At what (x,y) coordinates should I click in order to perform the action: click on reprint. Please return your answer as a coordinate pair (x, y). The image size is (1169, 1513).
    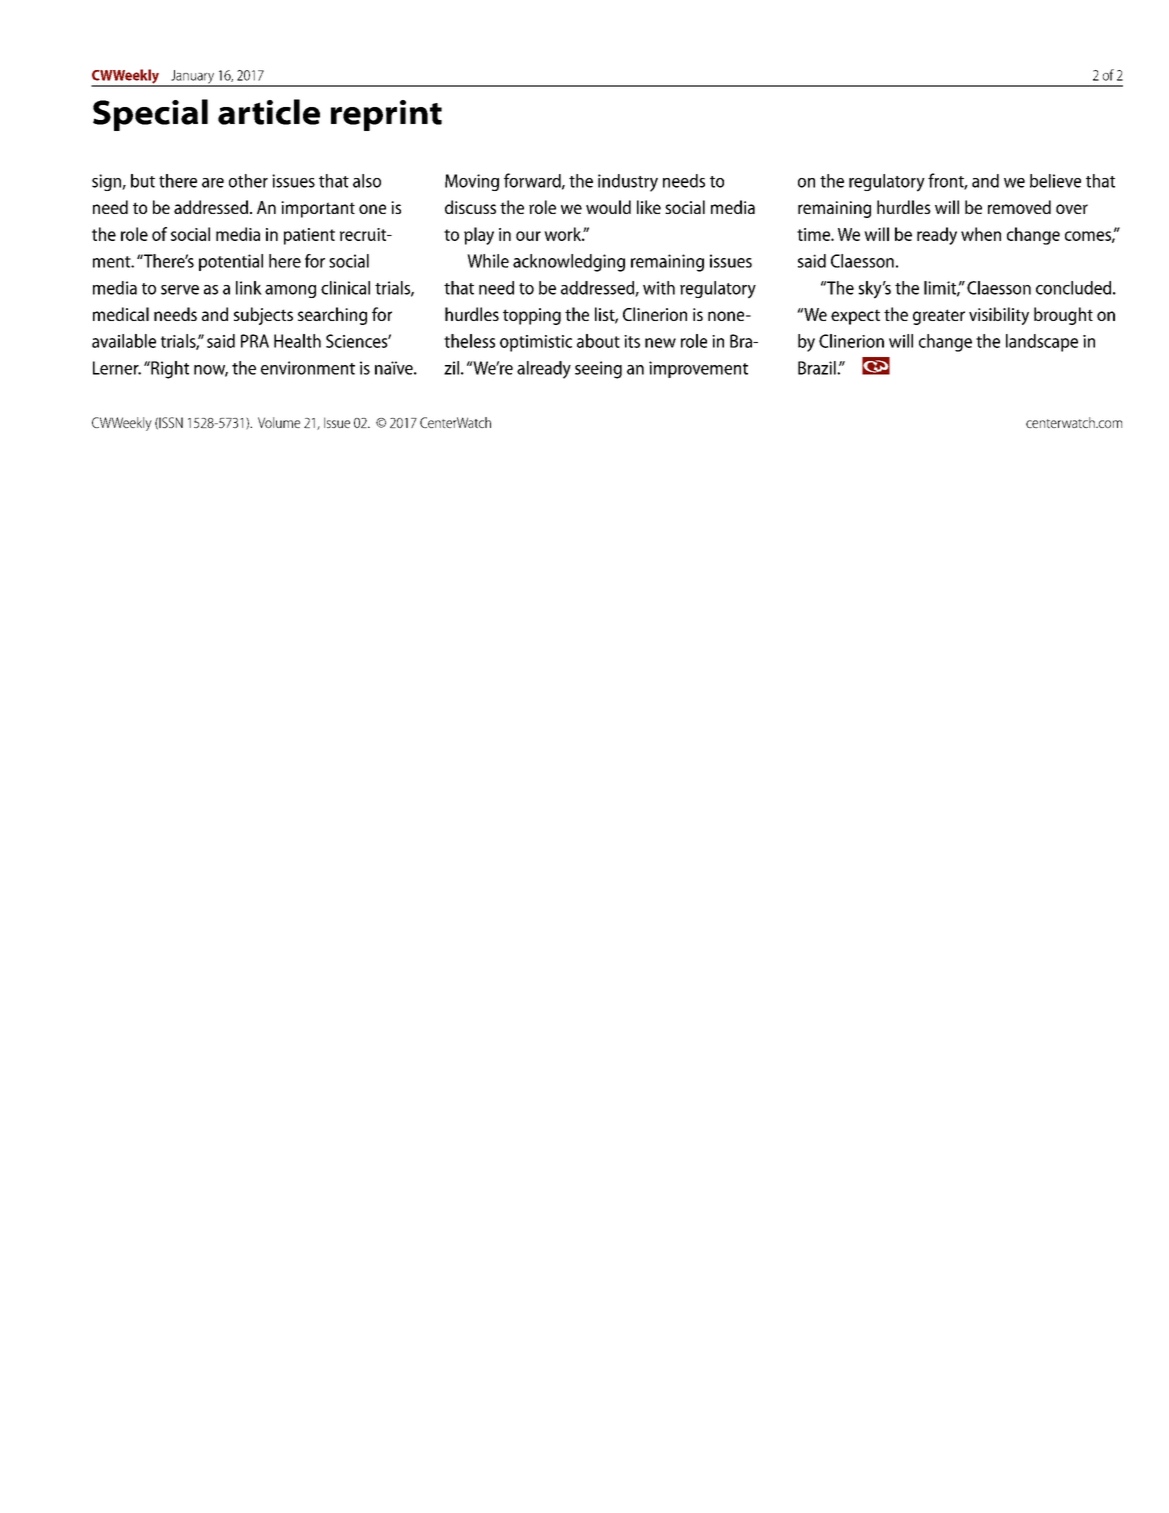
    Looking at the image, I should click on (386, 115).
